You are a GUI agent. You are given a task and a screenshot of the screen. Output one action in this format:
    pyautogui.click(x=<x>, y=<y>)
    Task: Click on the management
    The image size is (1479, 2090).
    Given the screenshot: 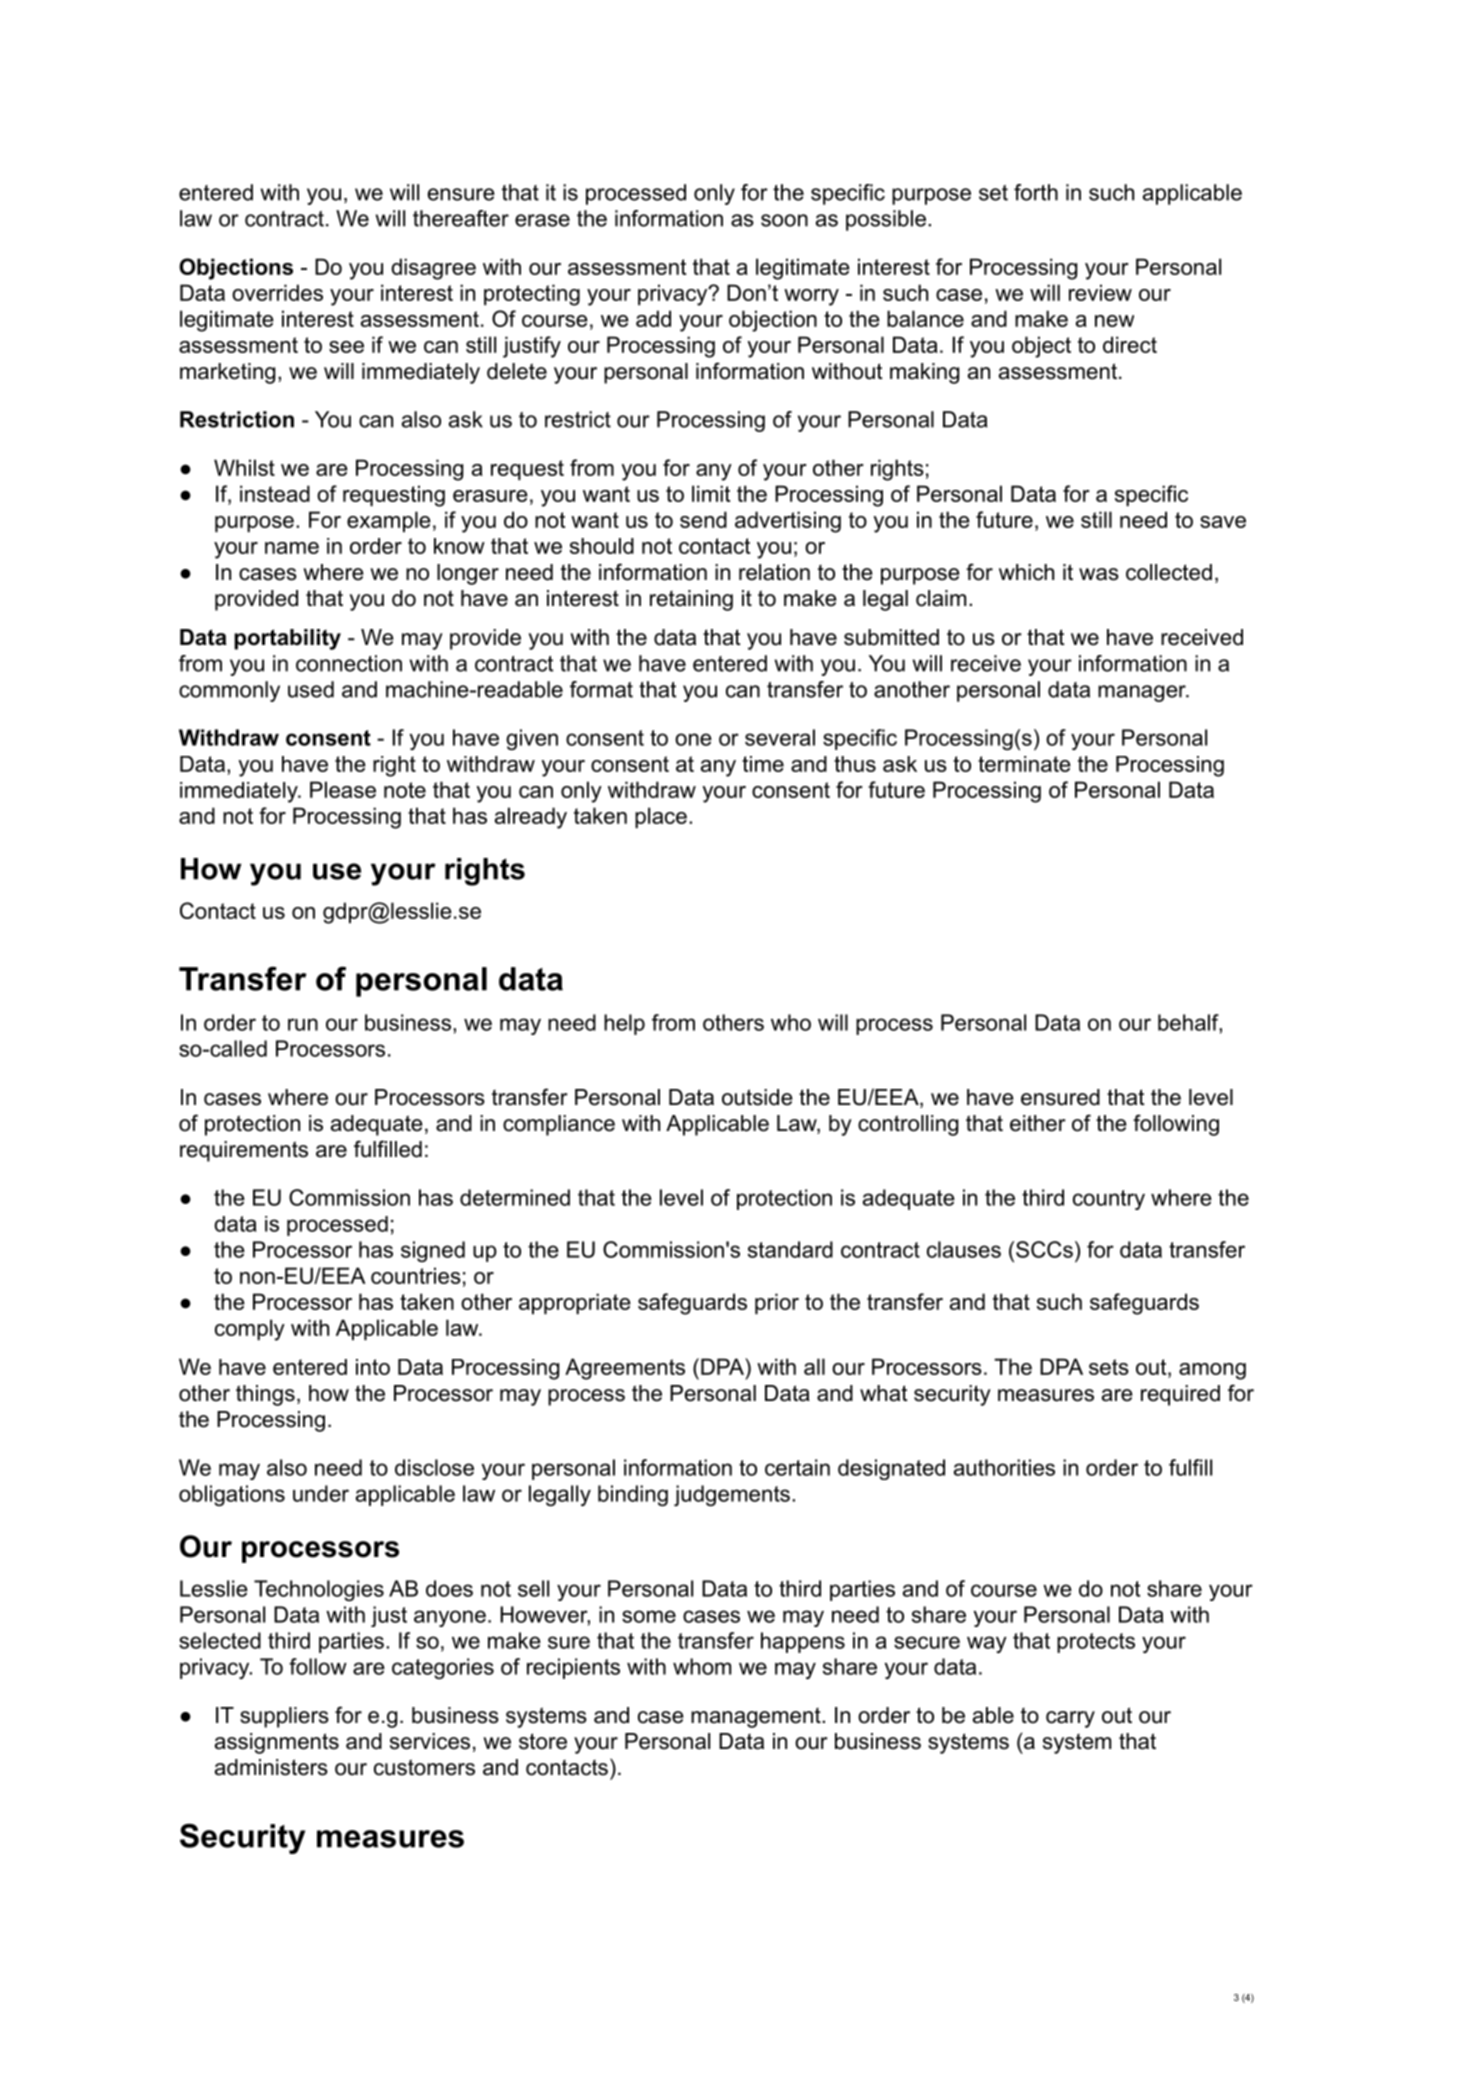 What is the action you would take?
    pyautogui.click(x=757, y=1718)
